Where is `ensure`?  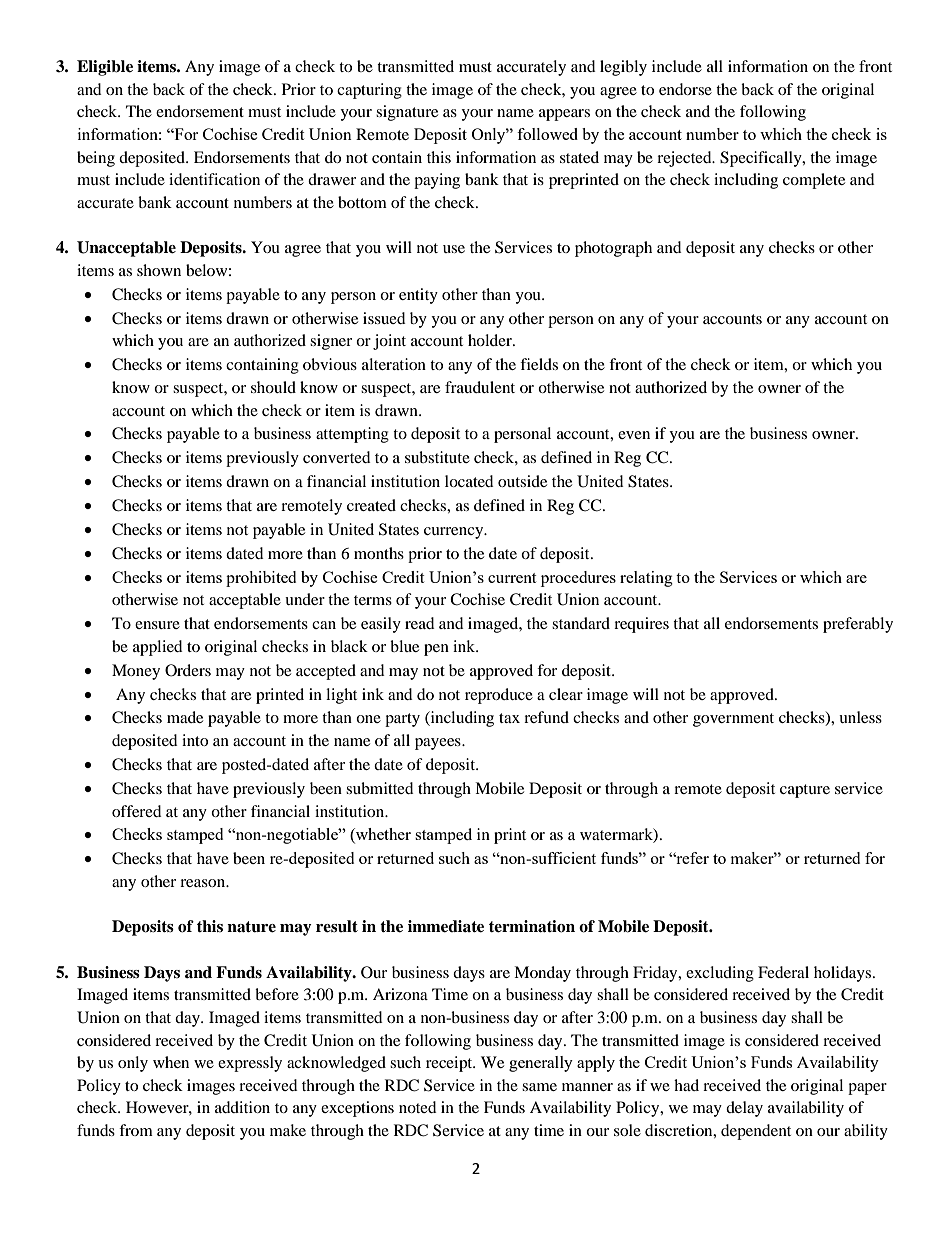
ensure is located at coordinates (157, 625).
